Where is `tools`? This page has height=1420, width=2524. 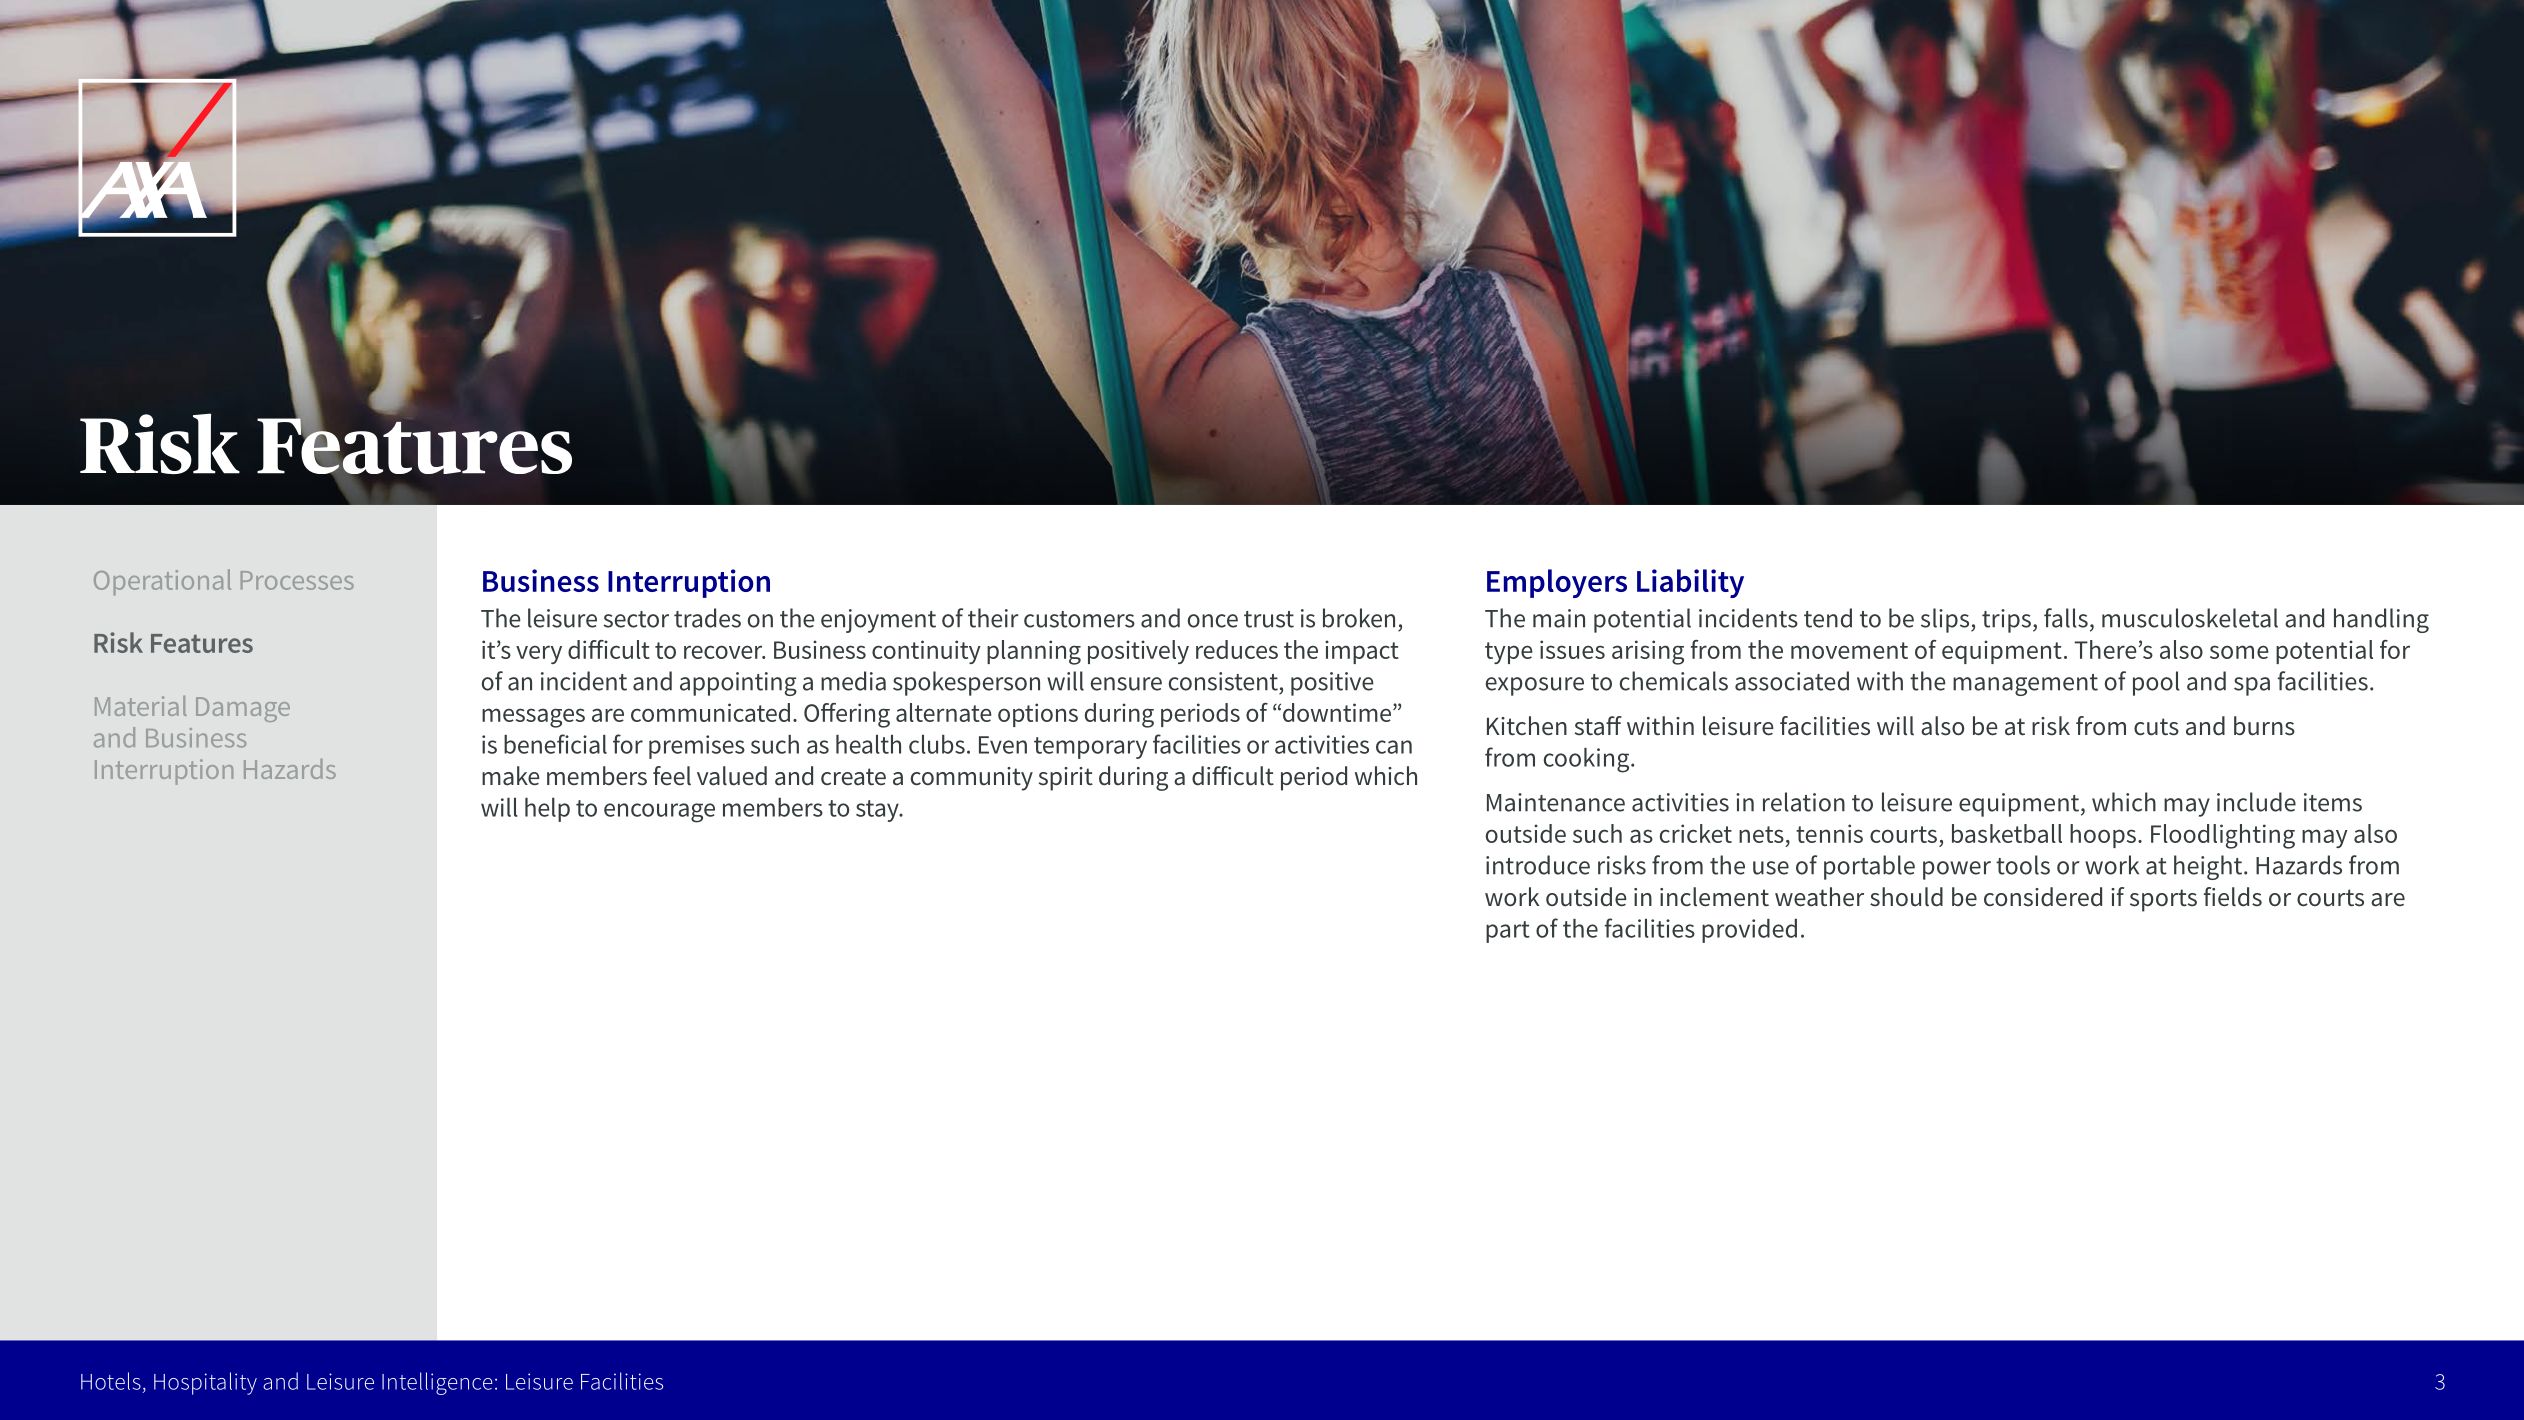
tools is located at coordinates (2023, 865).
